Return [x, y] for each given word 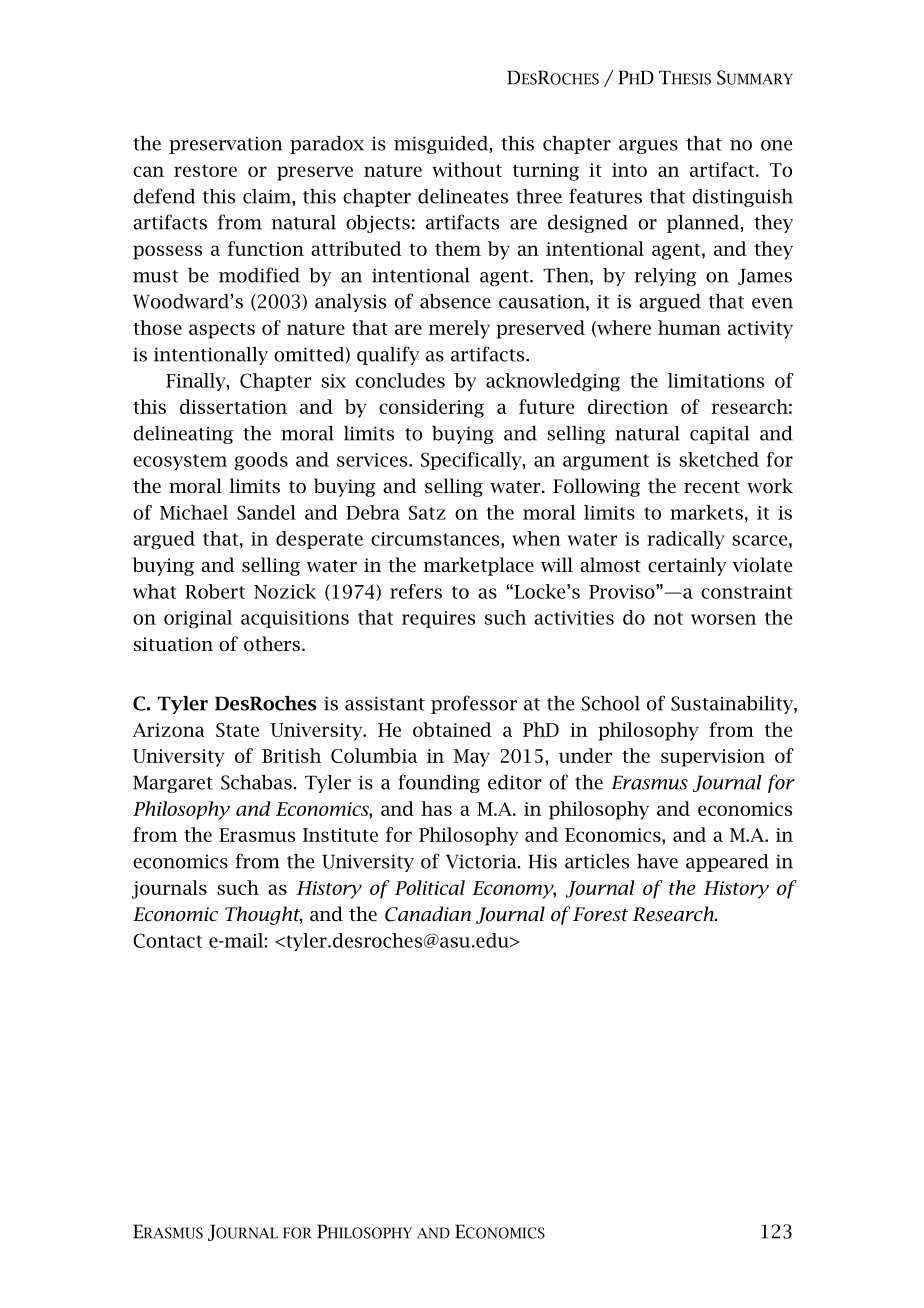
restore [205, 171]
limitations [716, 380]
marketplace [478, 566]
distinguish [742, 198]
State [237, 730]
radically [686, 540]
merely [459, 329]
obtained [452, 729]
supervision [713, 758]
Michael [194, 512]
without [467, 169]
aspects [222, 330]
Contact [167, 940]
